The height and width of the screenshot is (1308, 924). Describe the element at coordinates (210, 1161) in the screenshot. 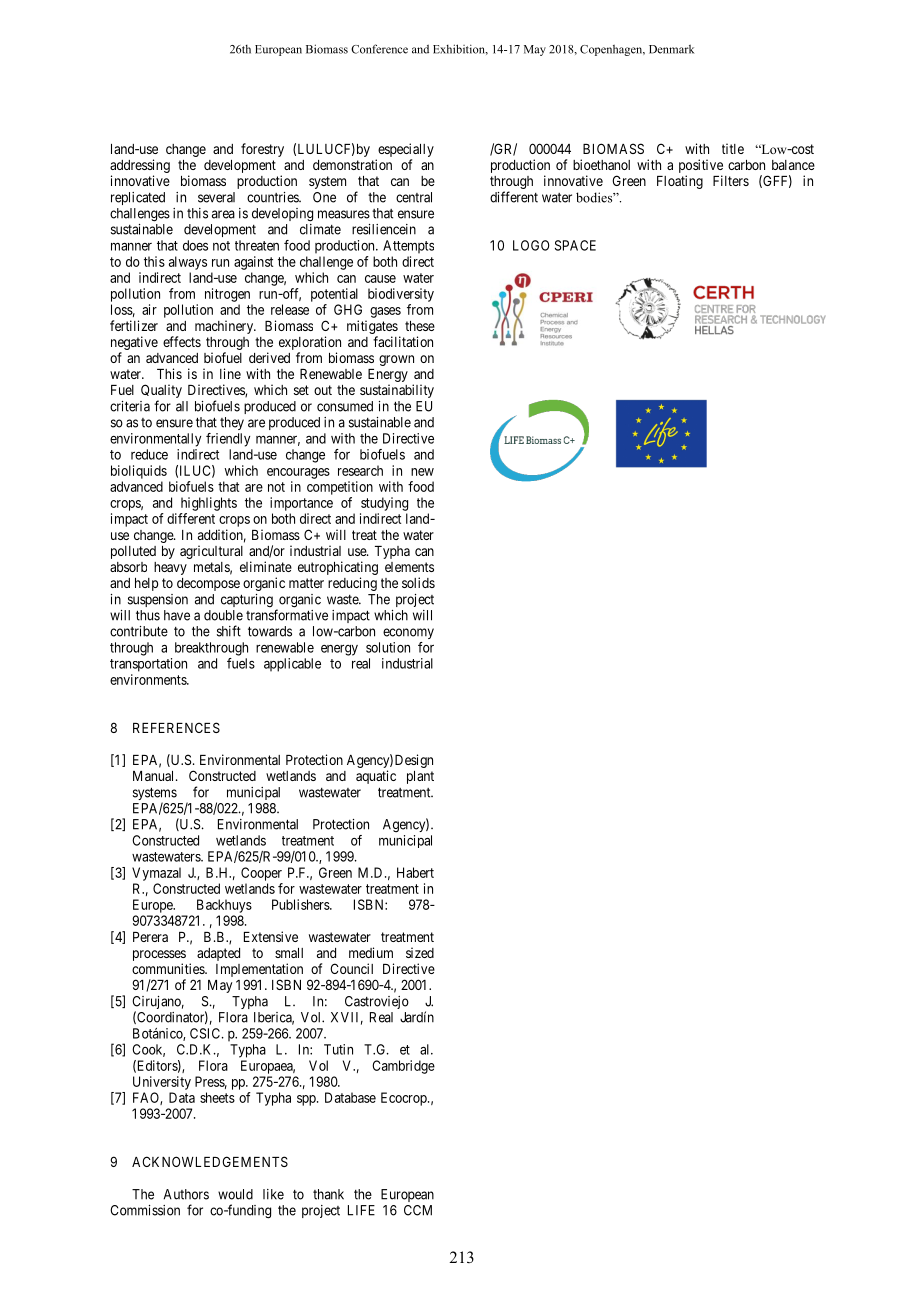

I see `ACKNOWLEDGEMENTS` at that location.
